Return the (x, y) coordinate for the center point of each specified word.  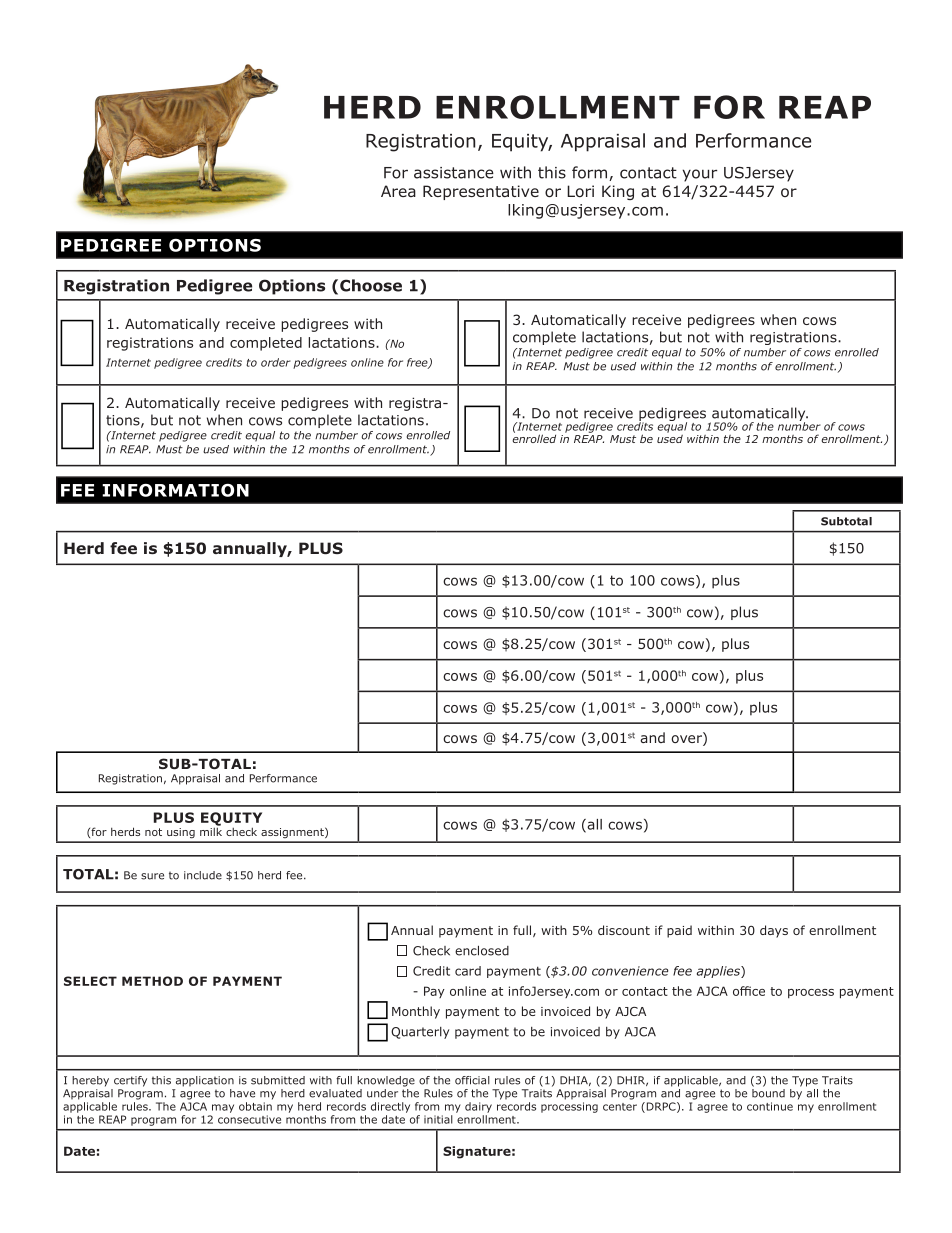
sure (152, 876)
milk (211, 830)
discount (624, 930)
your (699, 175)
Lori (580, 191)
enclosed (482, 950)
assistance (454, 173)
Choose (371, 285)
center (620, 1107)
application (205, 1081)
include (203, 875)
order (276, 362)
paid (679, 931)
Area (398, 191)
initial (438, 1119)
